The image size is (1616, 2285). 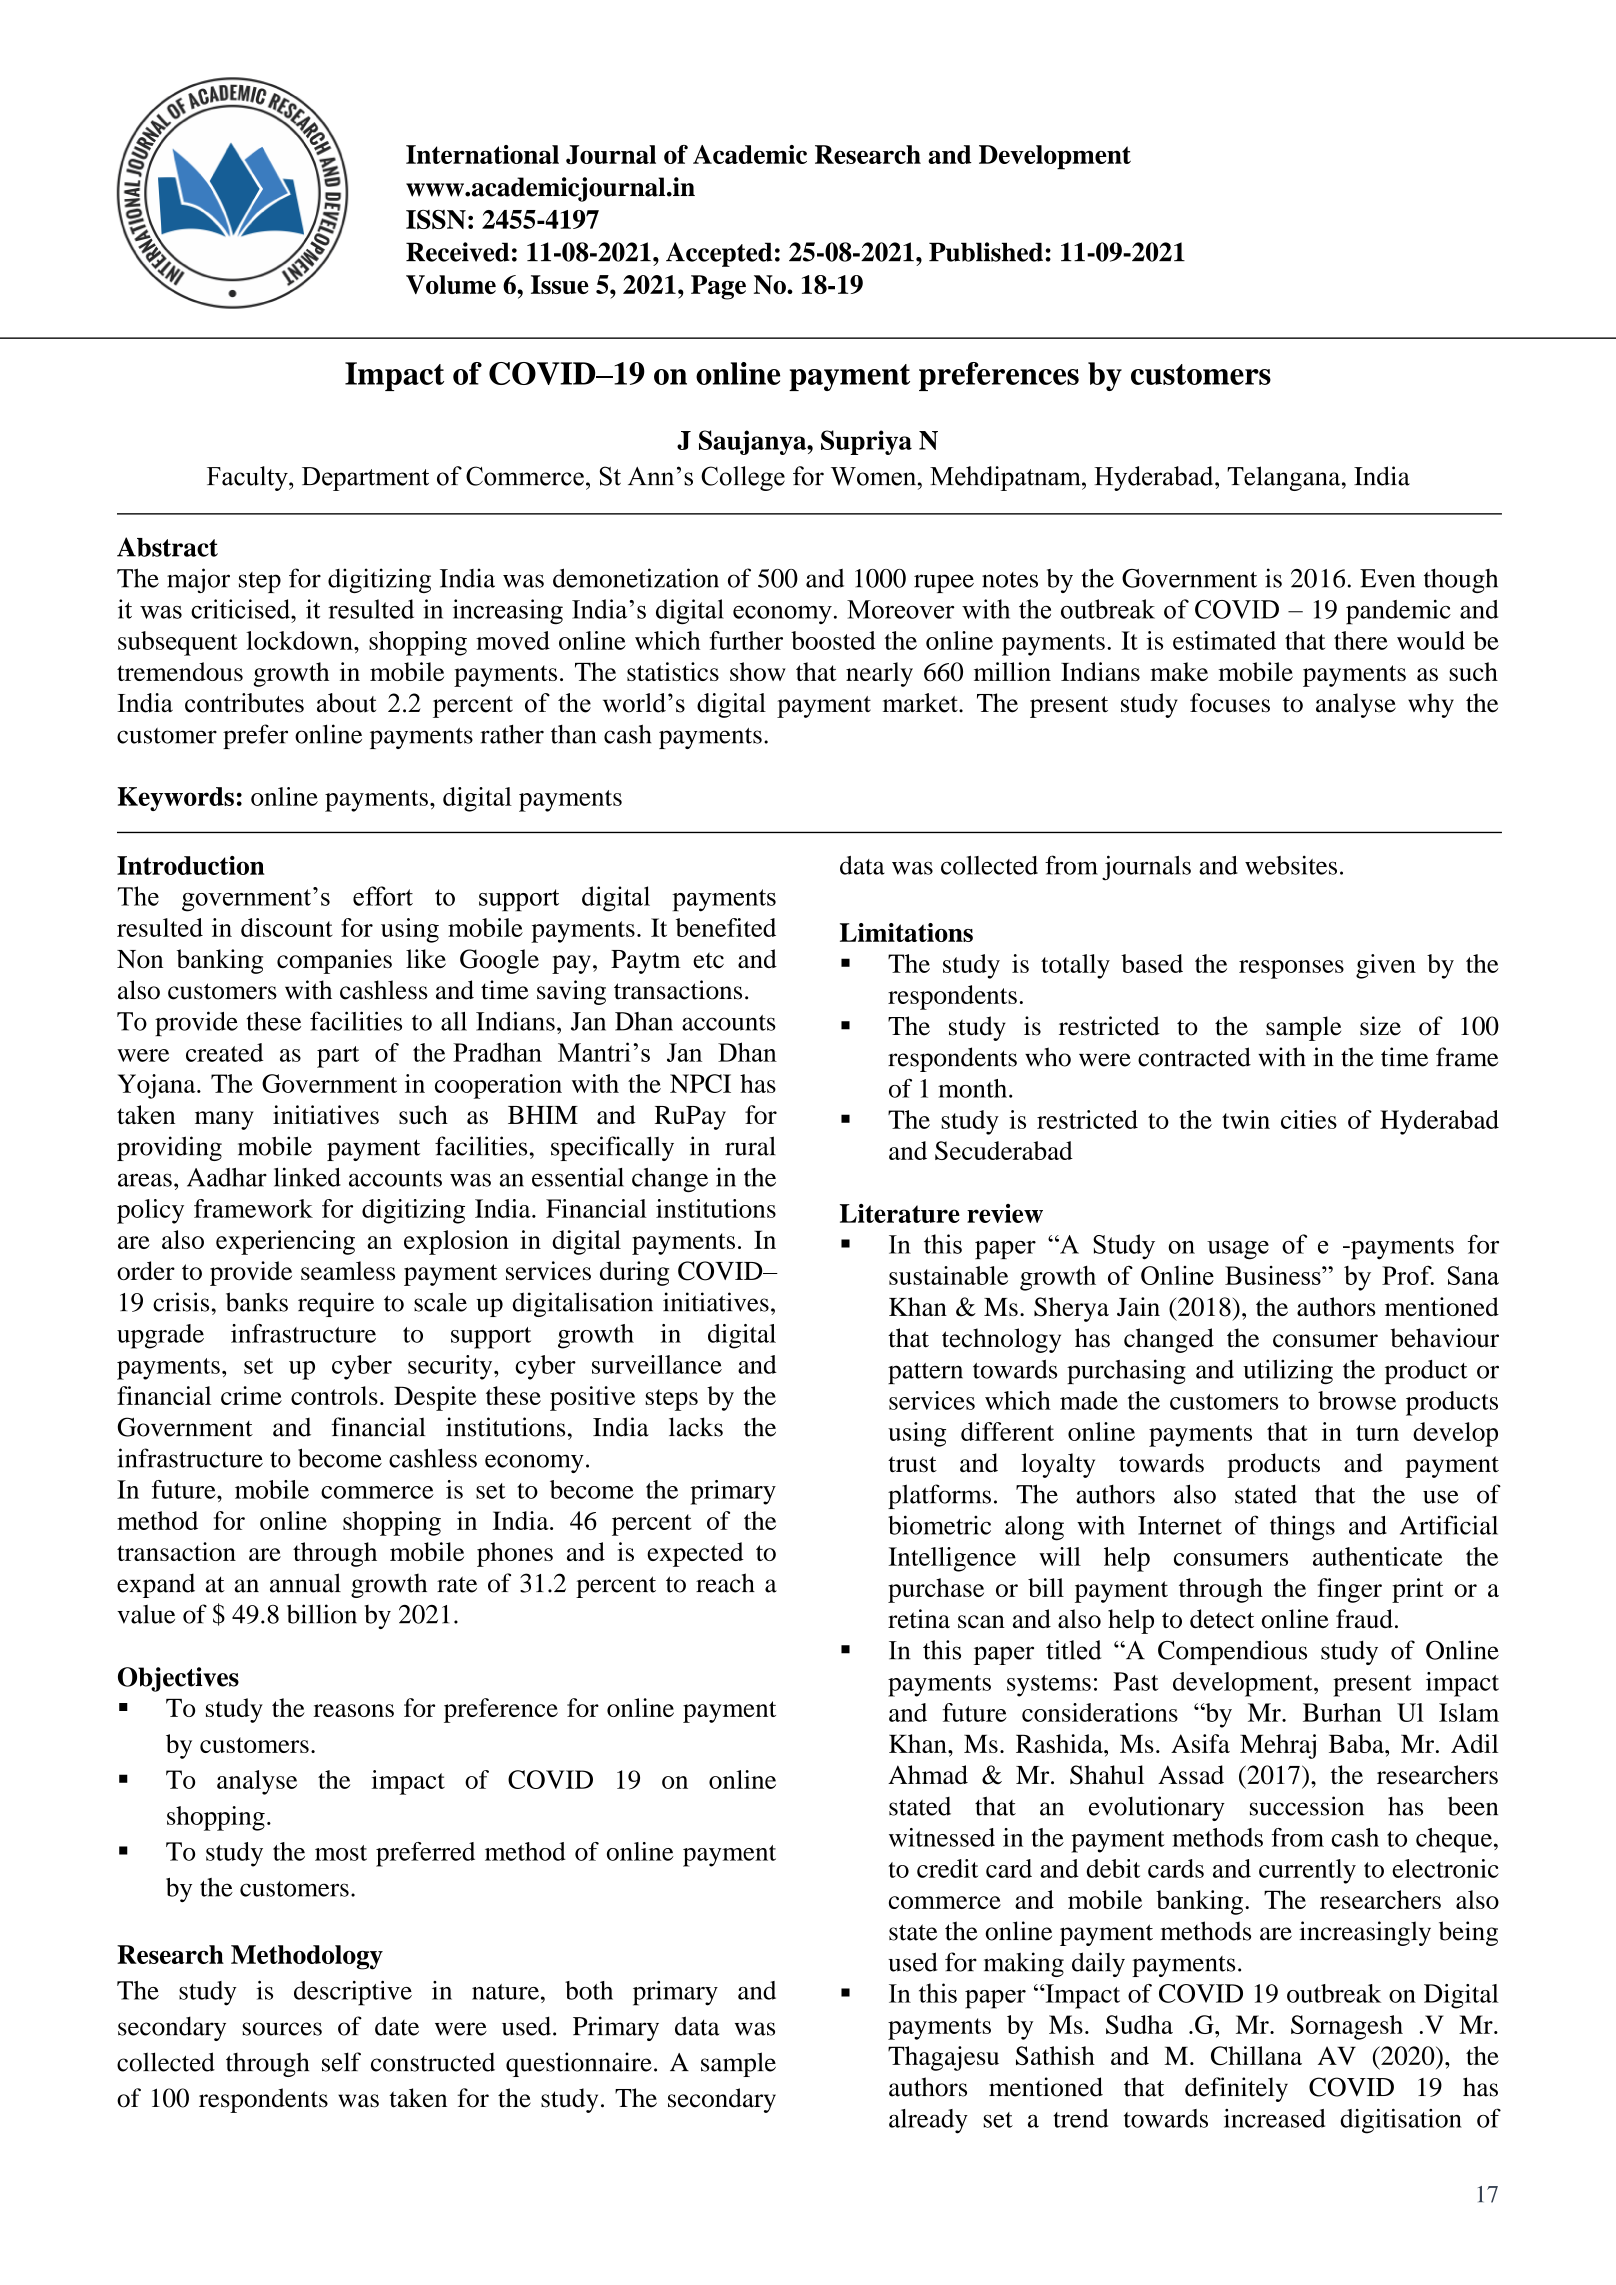 I want to click on ISSN, so click(x=436, y=219).
